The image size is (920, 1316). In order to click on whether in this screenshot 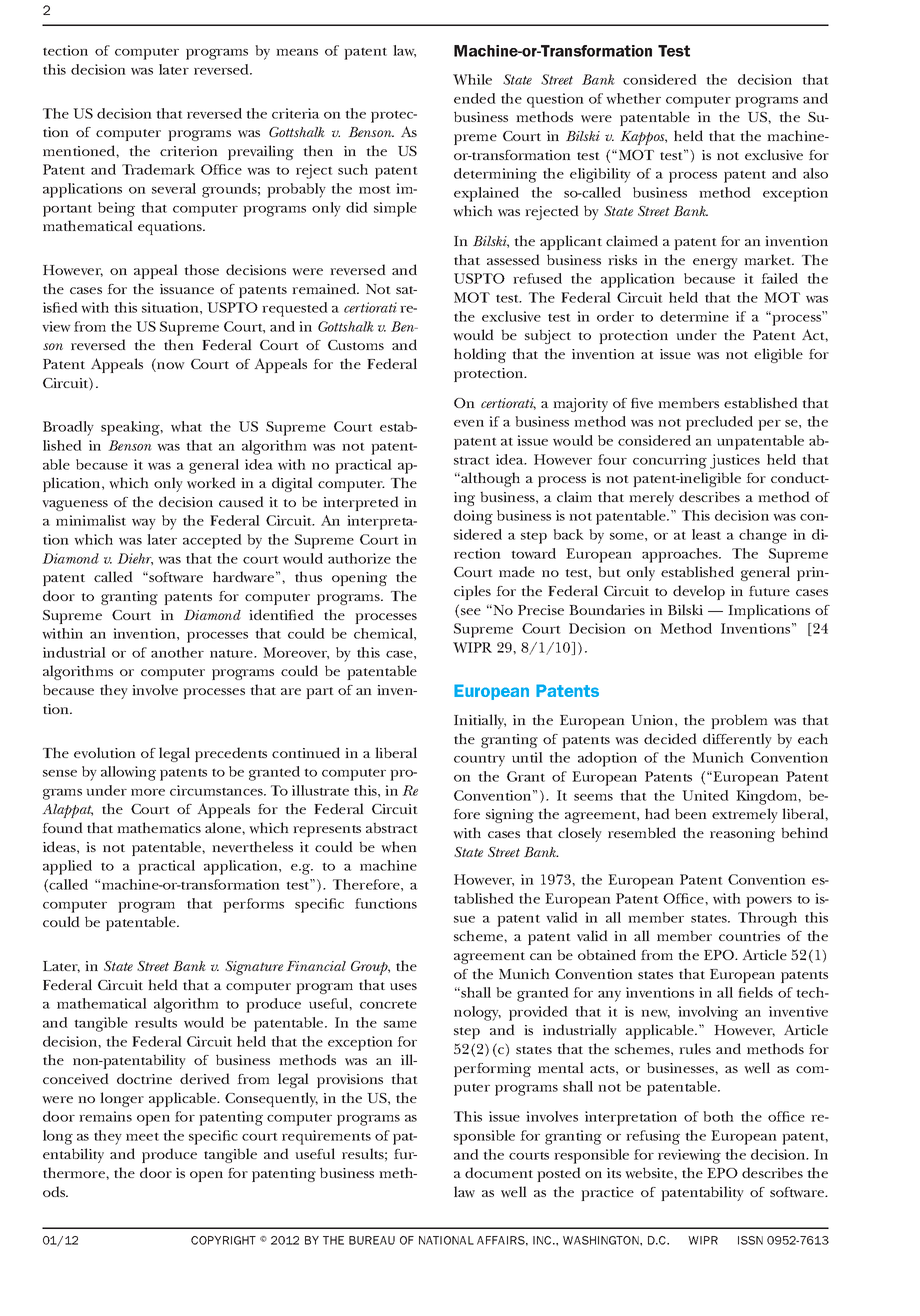, I will do `click(633, 98)`.
